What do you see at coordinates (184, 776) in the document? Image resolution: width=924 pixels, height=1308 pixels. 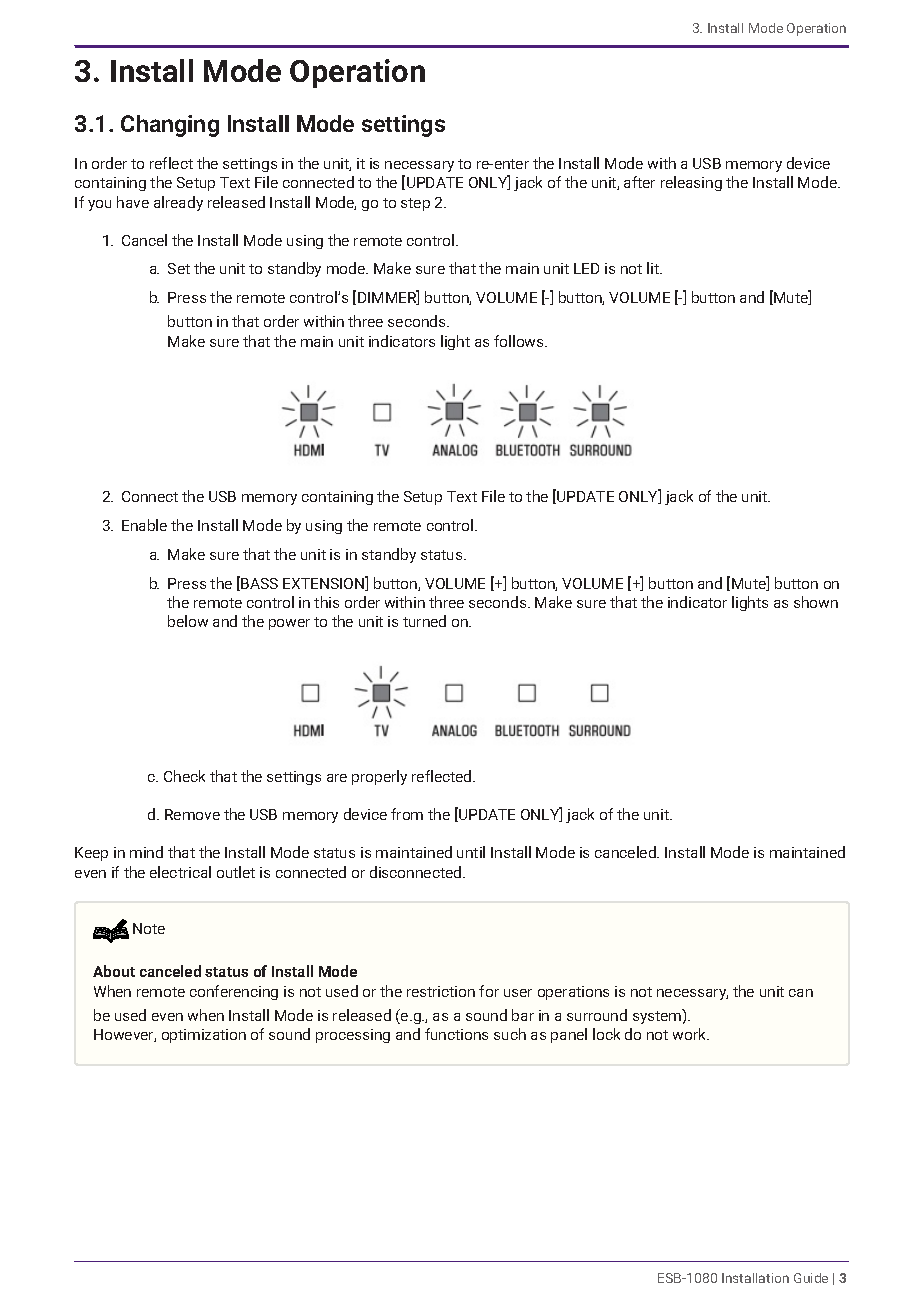 I see `Check` at bounding box center [184, 776].
